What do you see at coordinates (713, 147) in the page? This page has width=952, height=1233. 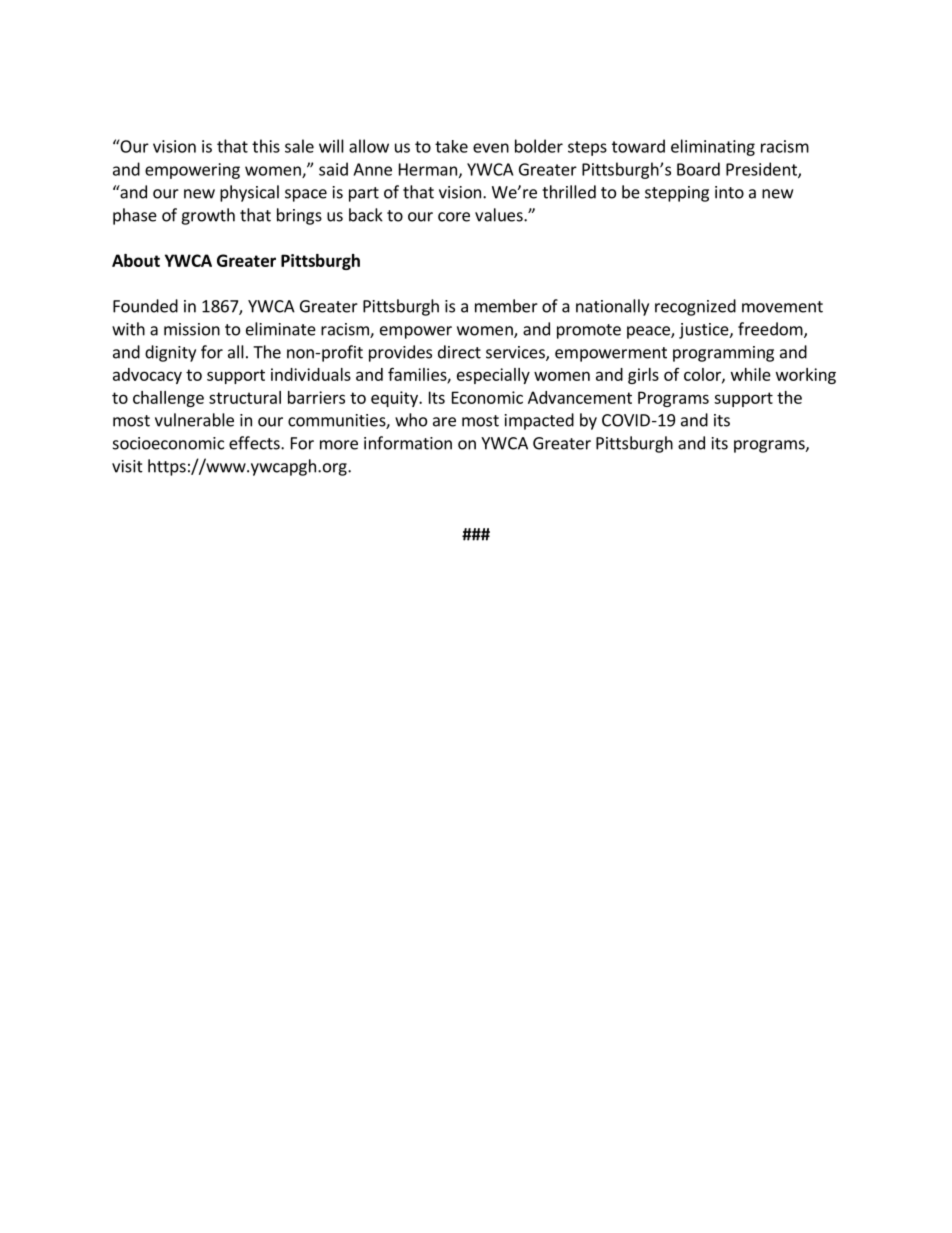 I see `eliminating` at bounding box center [713, 147].
